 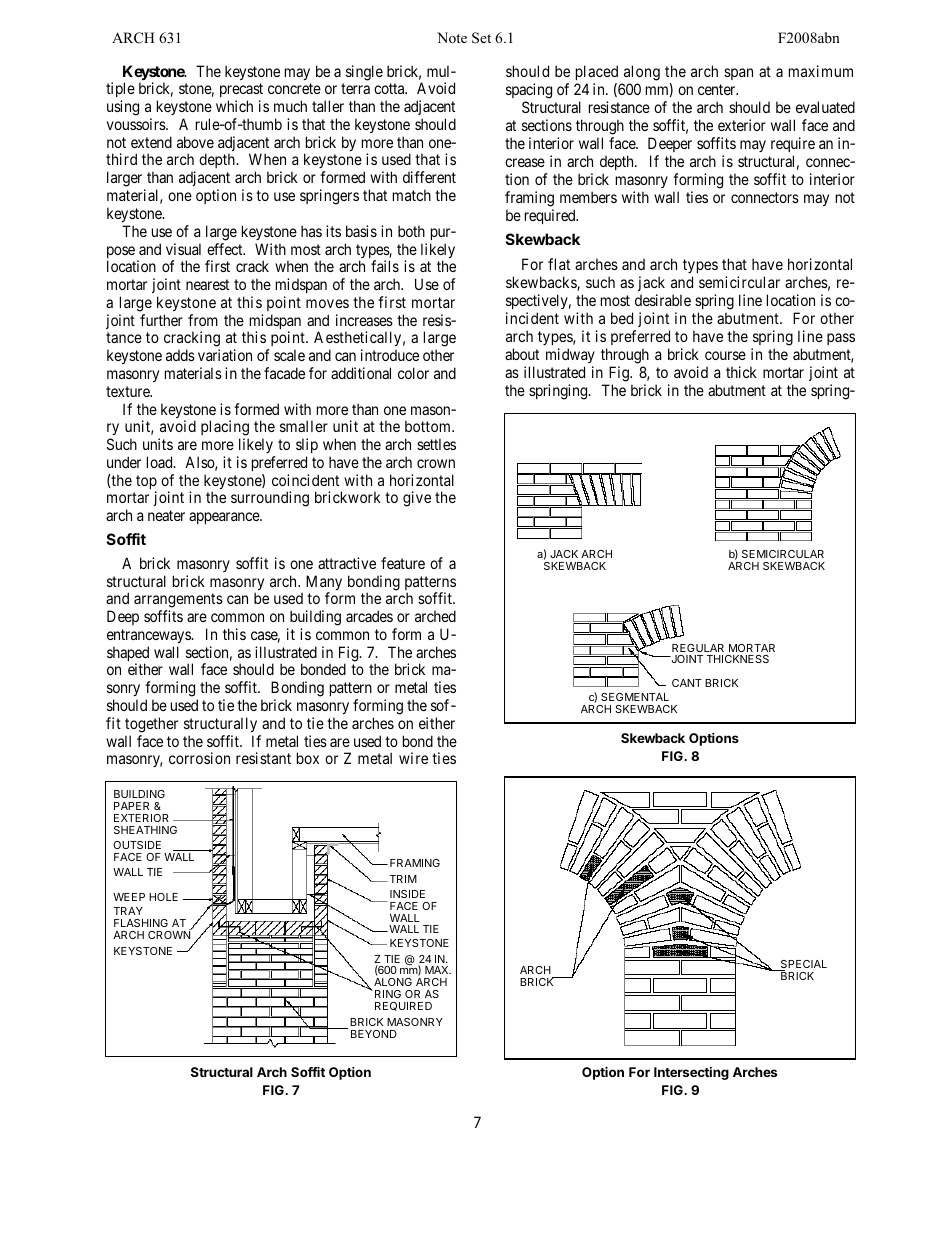 I want to click on appearance, so click(x=225, y=518).
